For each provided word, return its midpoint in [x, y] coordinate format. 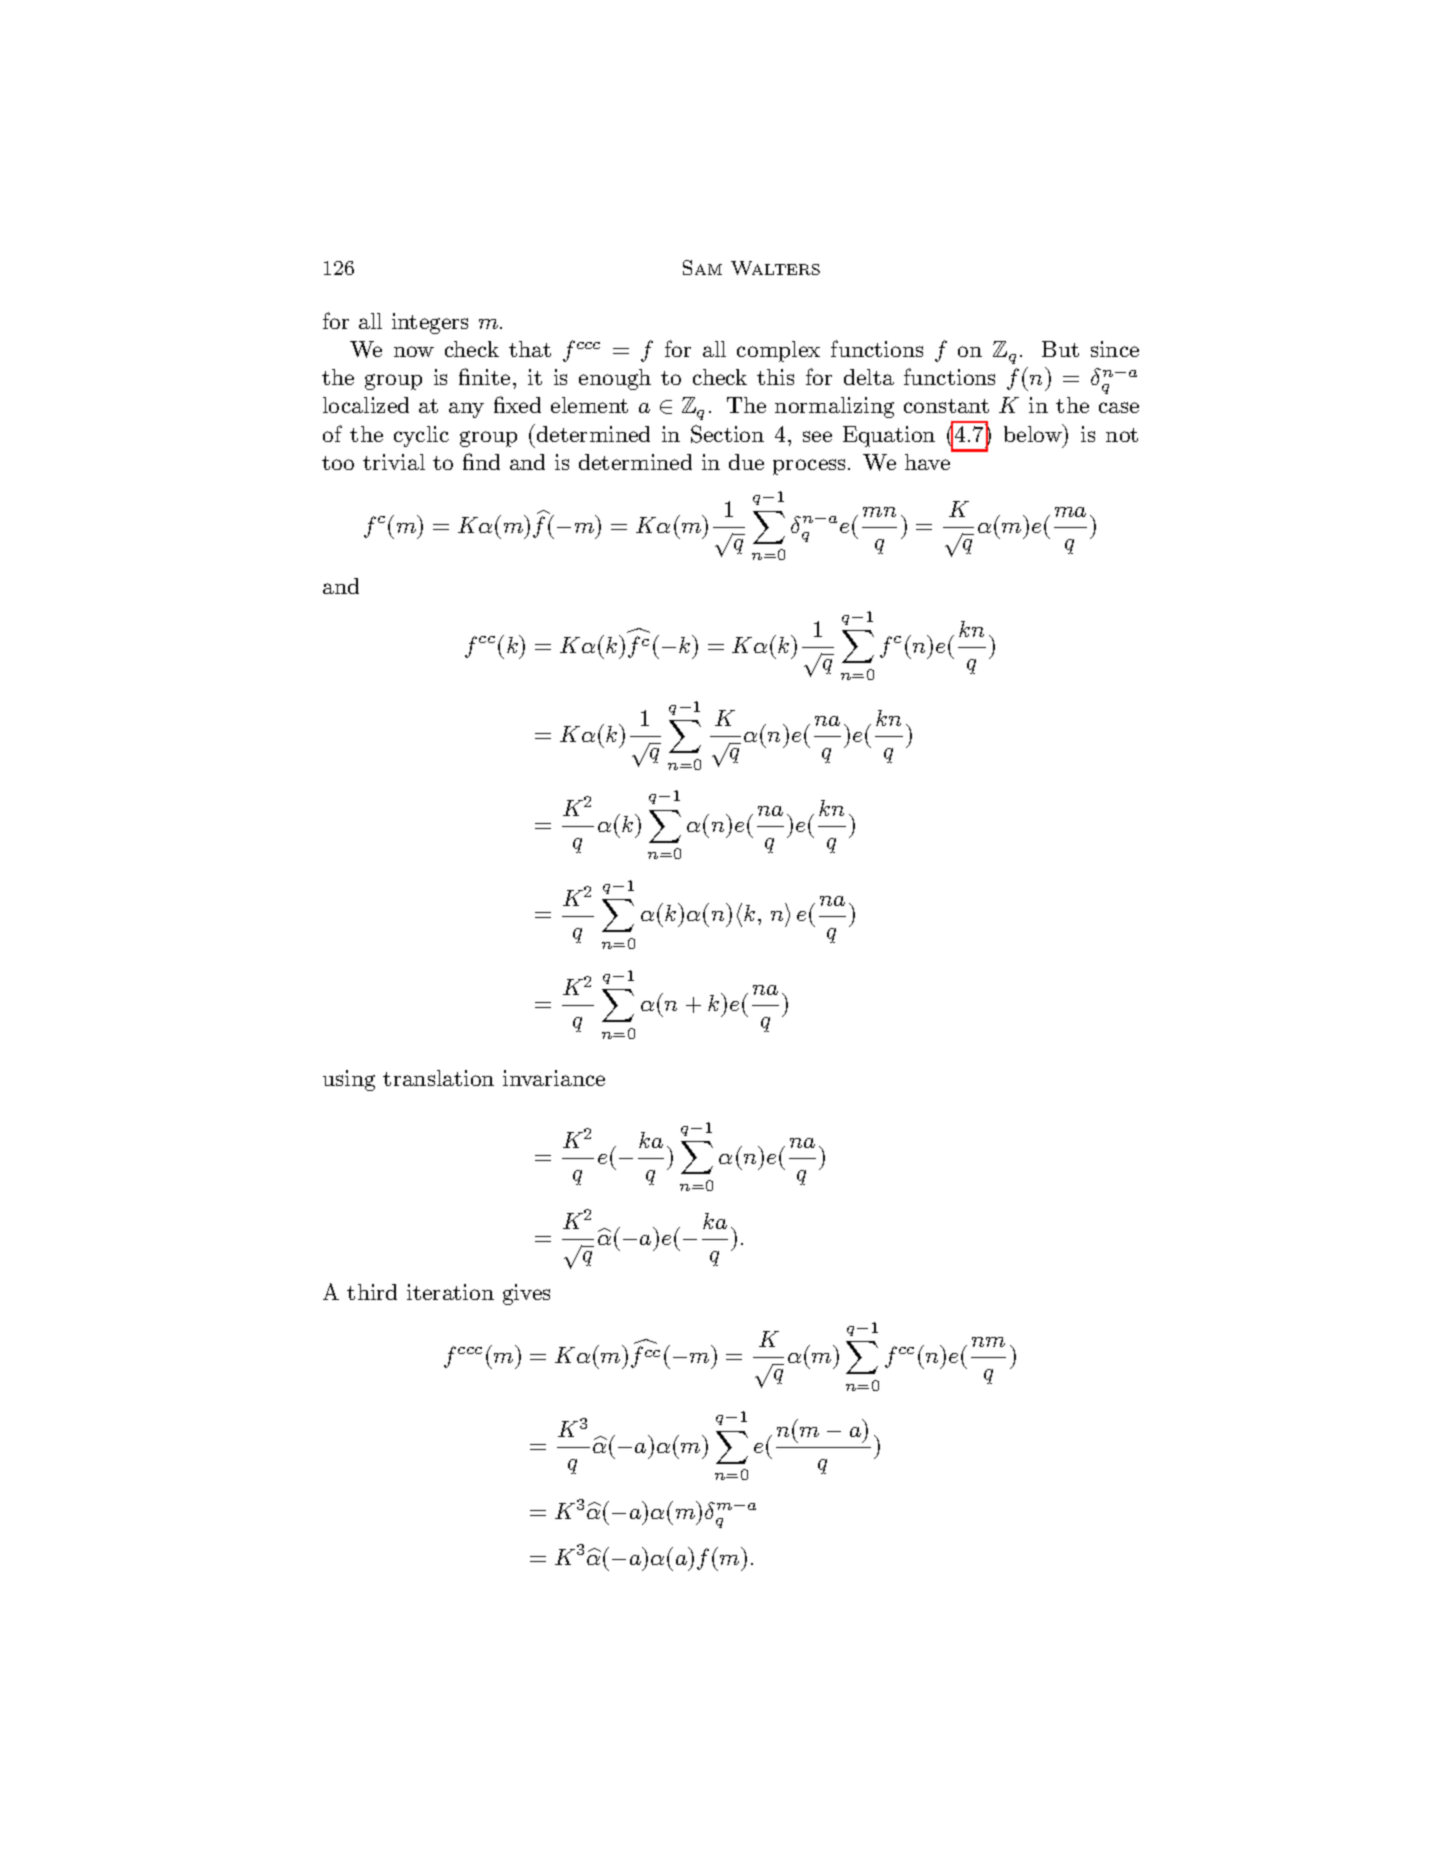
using [349, 1080]
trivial [394, 462]
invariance [554, 1078]
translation [438, 1078]
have [927, 462]
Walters [775, 268]
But [1060, 349]
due [746, 462]
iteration [450, 1292]
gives [526, 1294]
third [372, 1292]
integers [430, 323]
